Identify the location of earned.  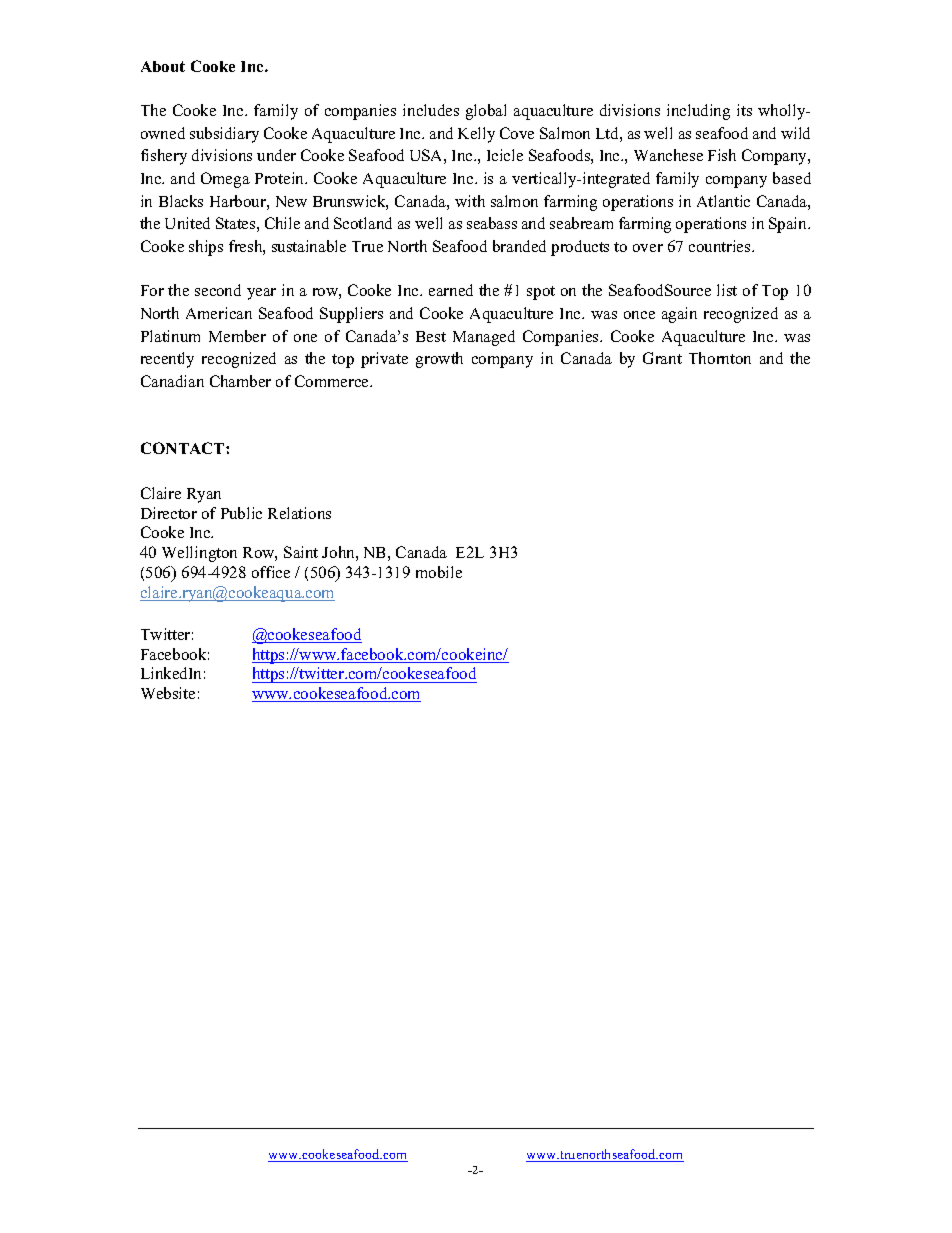
(451, 290).
